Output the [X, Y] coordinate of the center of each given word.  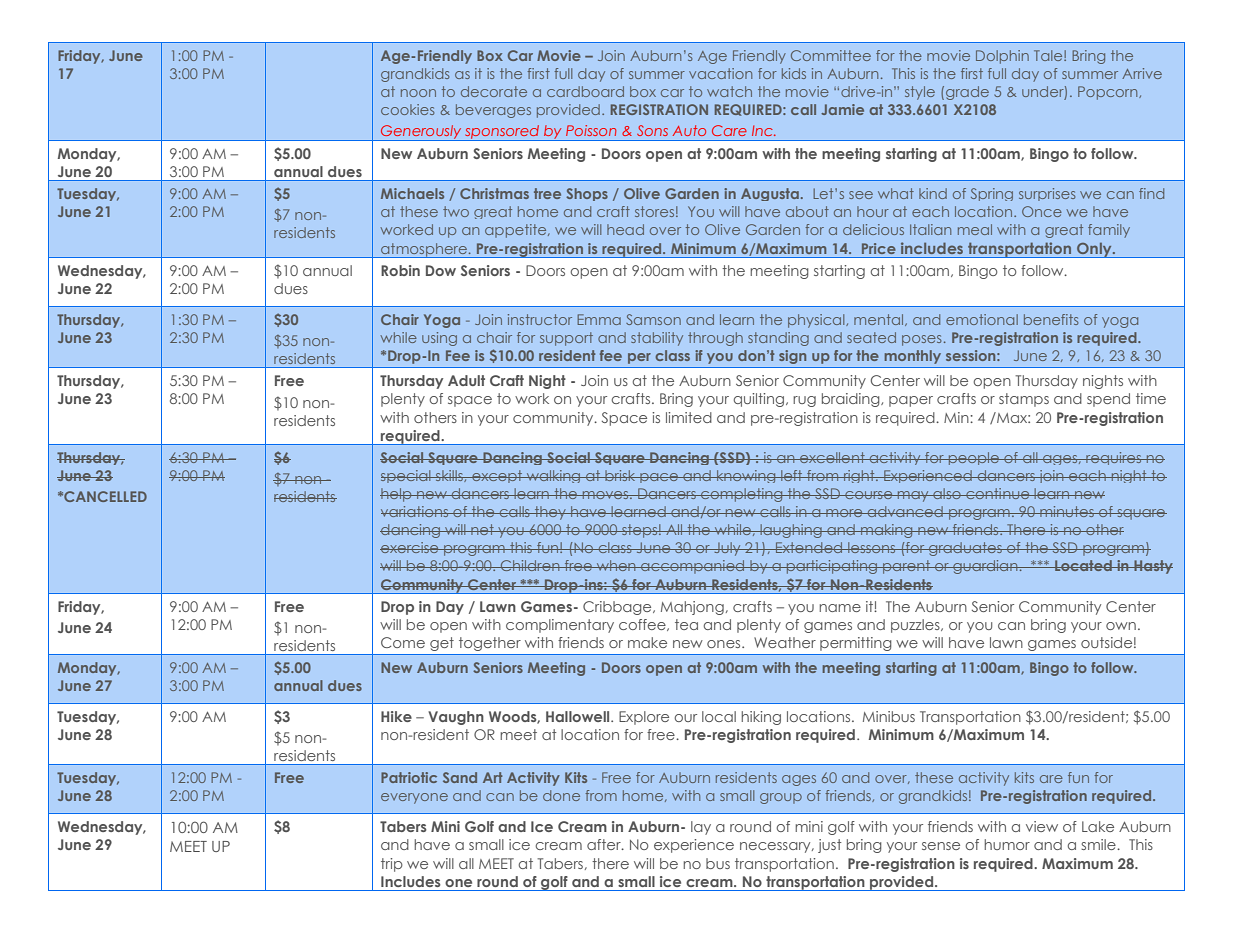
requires [1114, 458]
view [1042, 826]
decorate [494, 91]
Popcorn [1109, 93]
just [830, 846]
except [497, 476]
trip [392, 865]
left [792, 475]
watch [729, 91]
